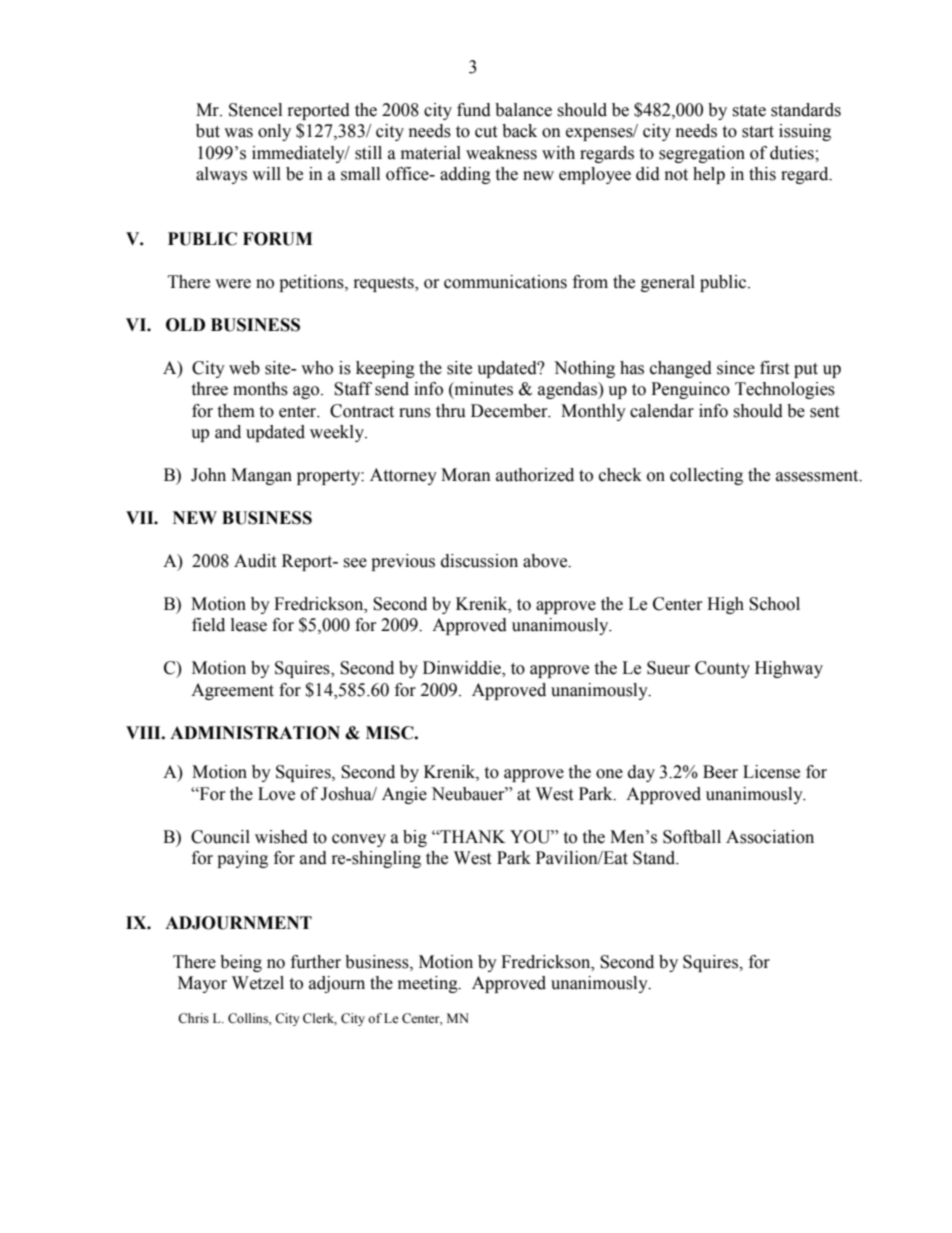 Image resolution: width=952 pixels, height=1233 pixels. I want to click on Wetzel, so click(258, 983).
